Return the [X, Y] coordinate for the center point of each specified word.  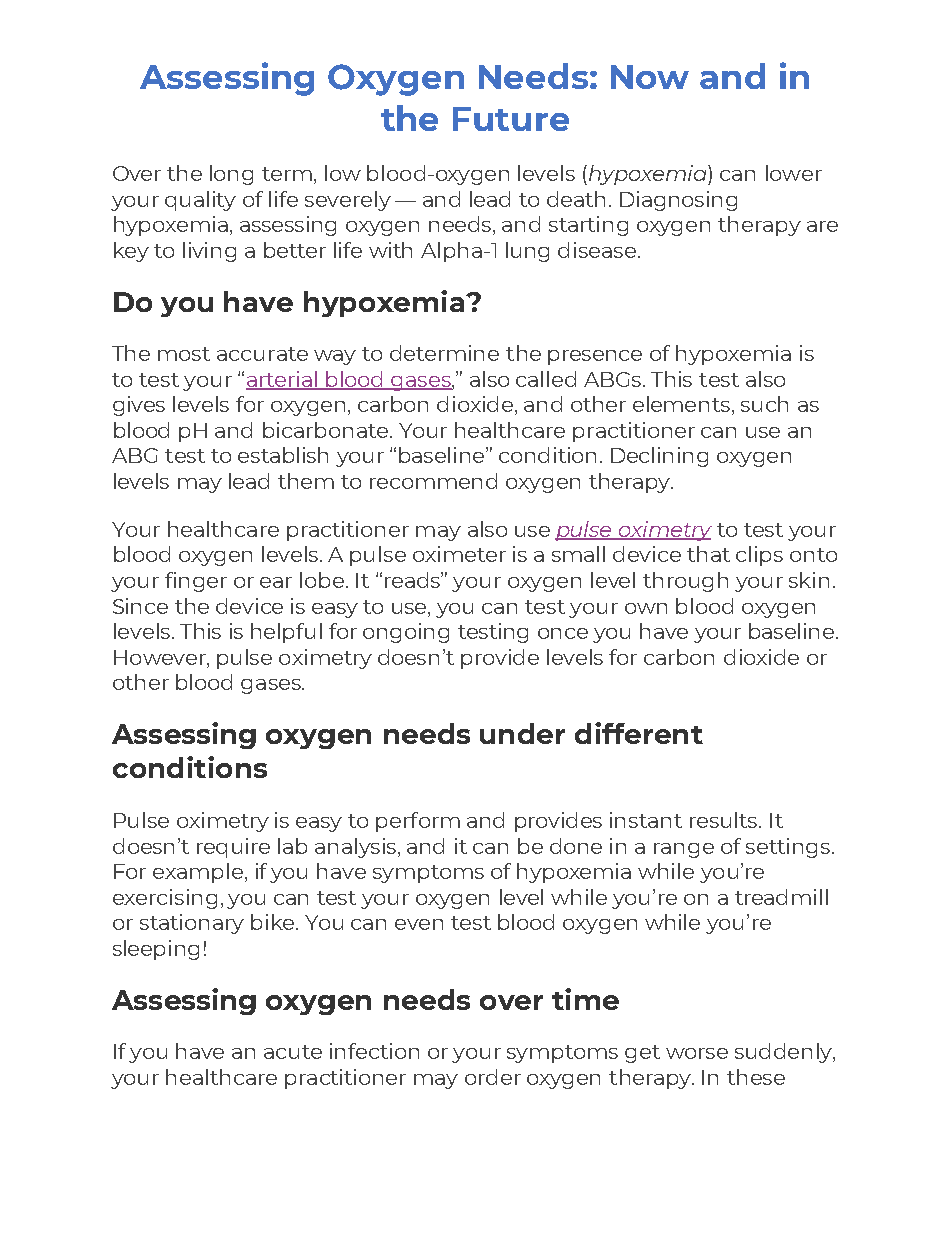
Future [511, 119]
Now [650, 77]
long [231, 175]
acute [293, 1052]
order [493, 1077]
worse [697, 1053]
